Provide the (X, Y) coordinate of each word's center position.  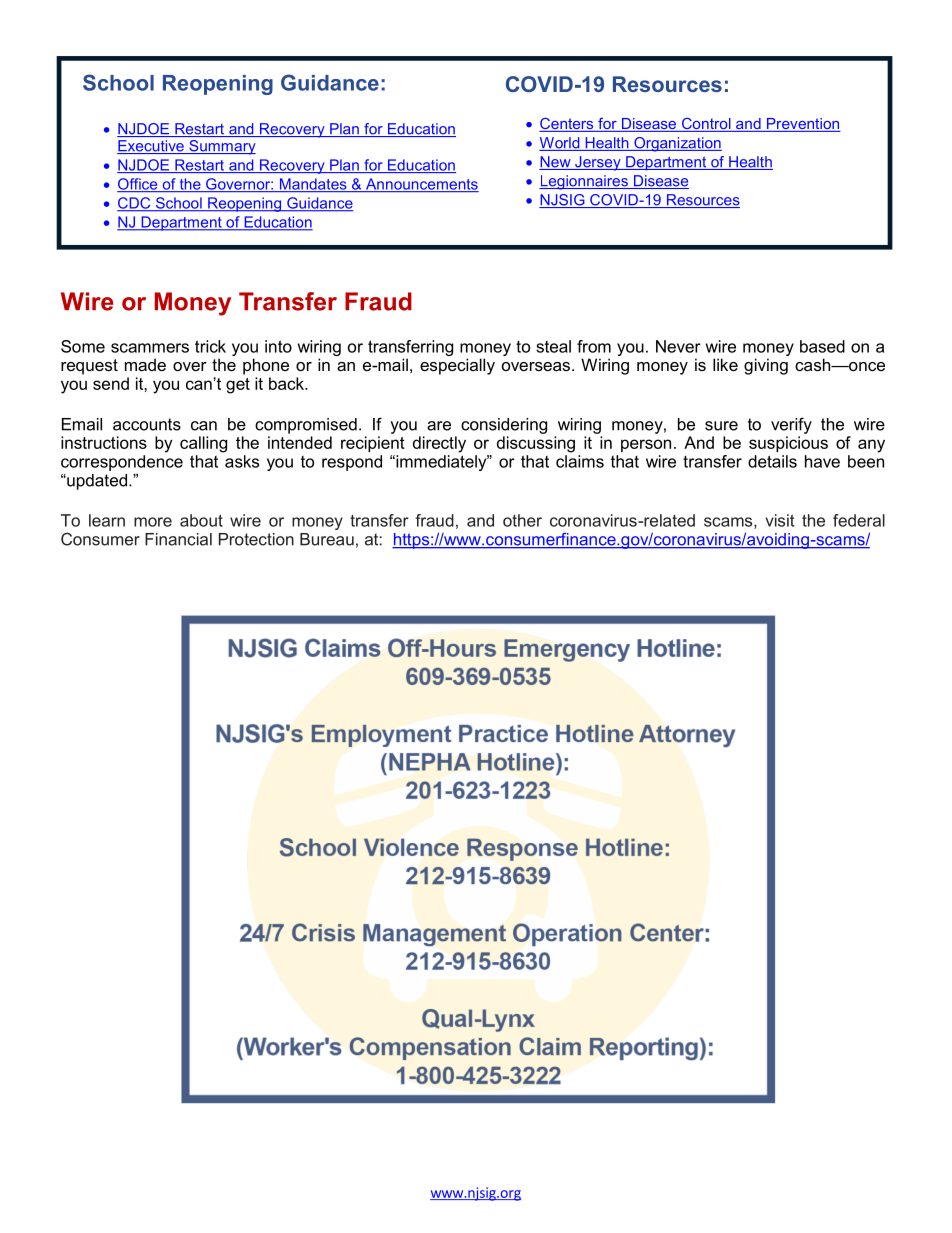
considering (504, 426)
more (153, 522)
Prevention (803, 125)
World (560, 144)
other (522, 520)
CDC (135, 204)
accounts (147, 424)
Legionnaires (584, 182)
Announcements (421, 185)
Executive (151, 147)
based (822, 346)
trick (210, 346)
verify (791, 425)
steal (553, 346)
